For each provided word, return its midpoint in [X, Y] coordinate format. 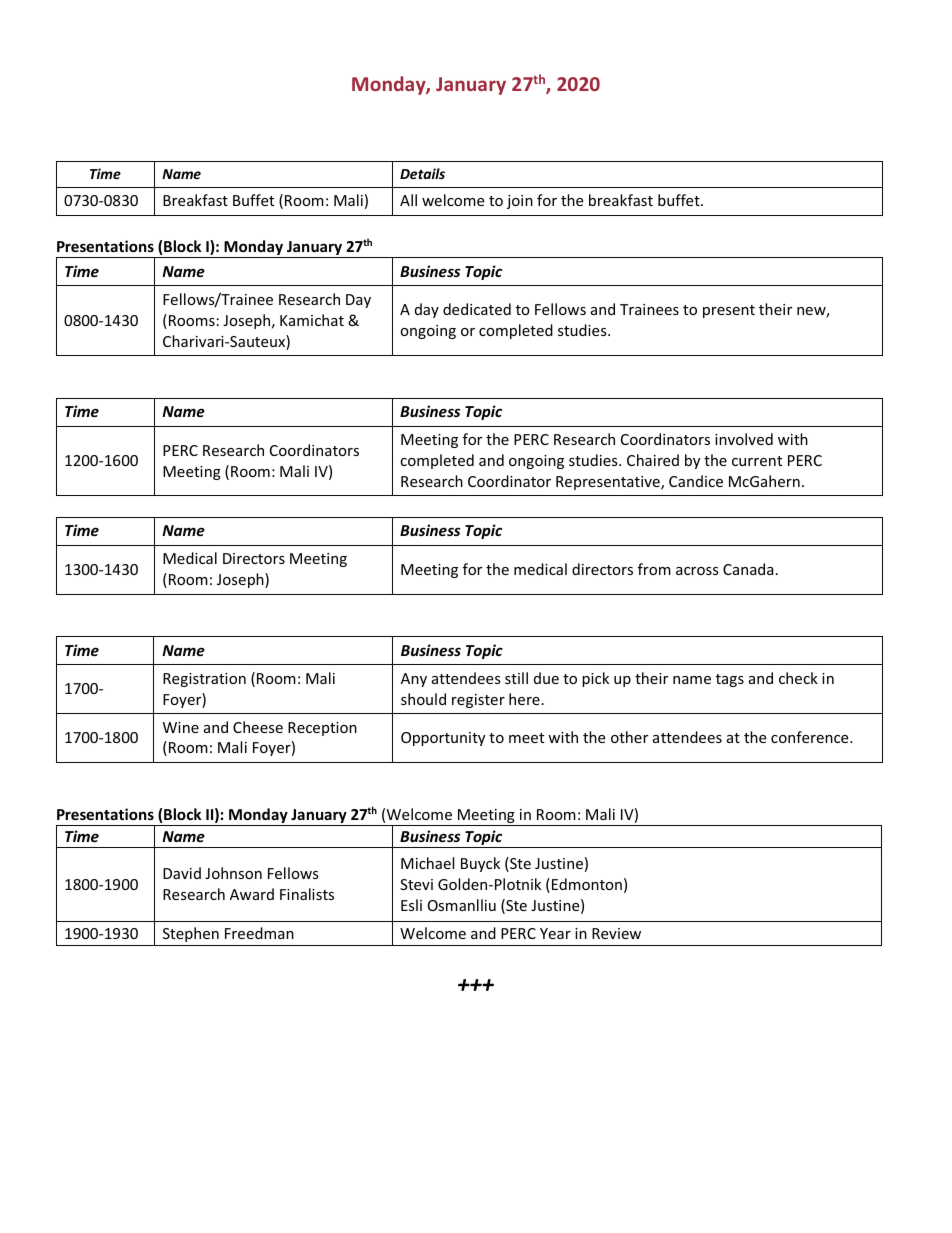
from [654, 569]
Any [414, 680]
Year [555, 933]
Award [252, 894]
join [520, 202]
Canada [748, 569]
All [408, 200]
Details [422, 173]
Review [616, 933]
